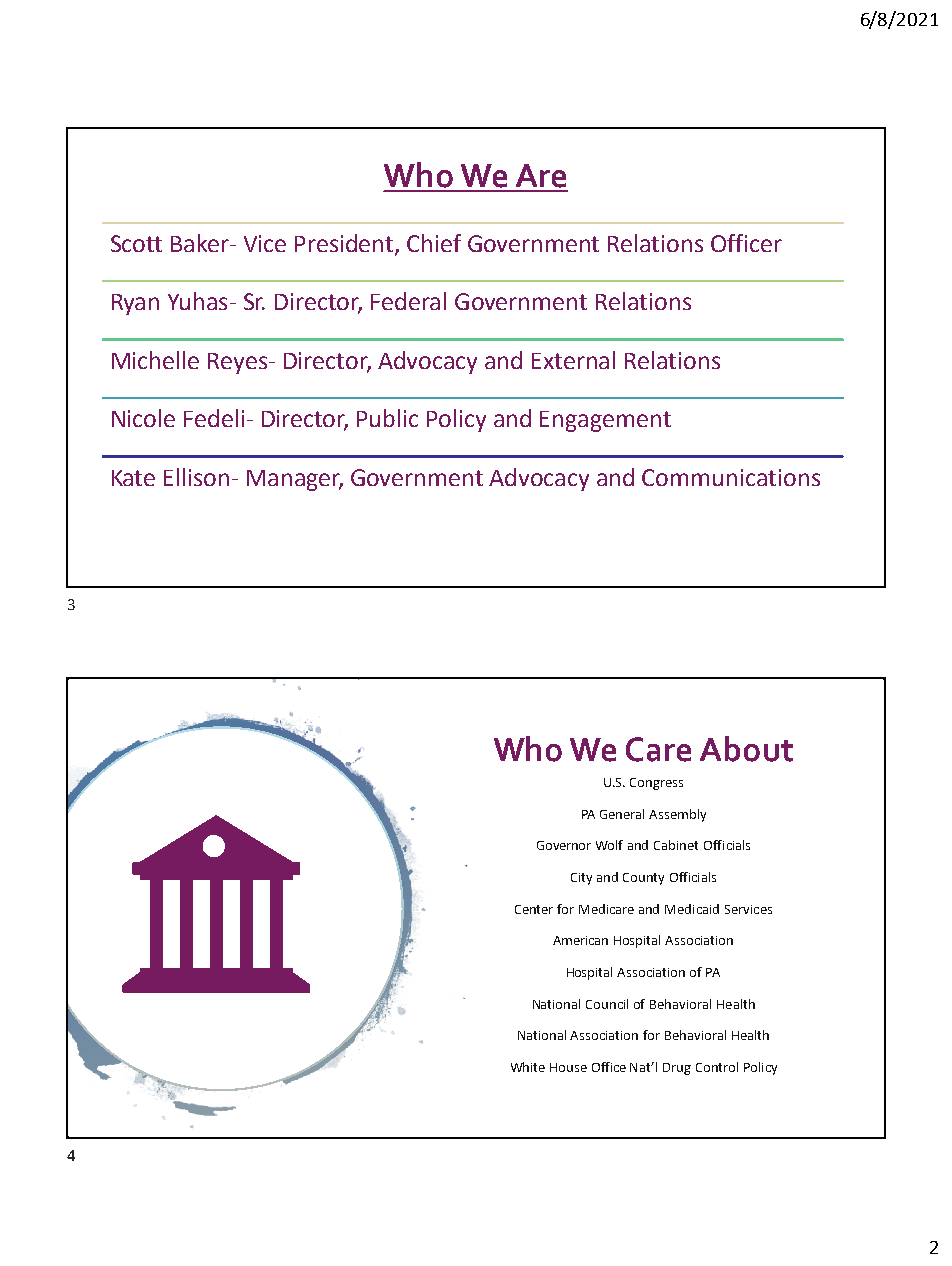 The width and height of the page is (952, 1266). Describe the element at coordinates (534, 909) in the page. I see `Center` at that location.
